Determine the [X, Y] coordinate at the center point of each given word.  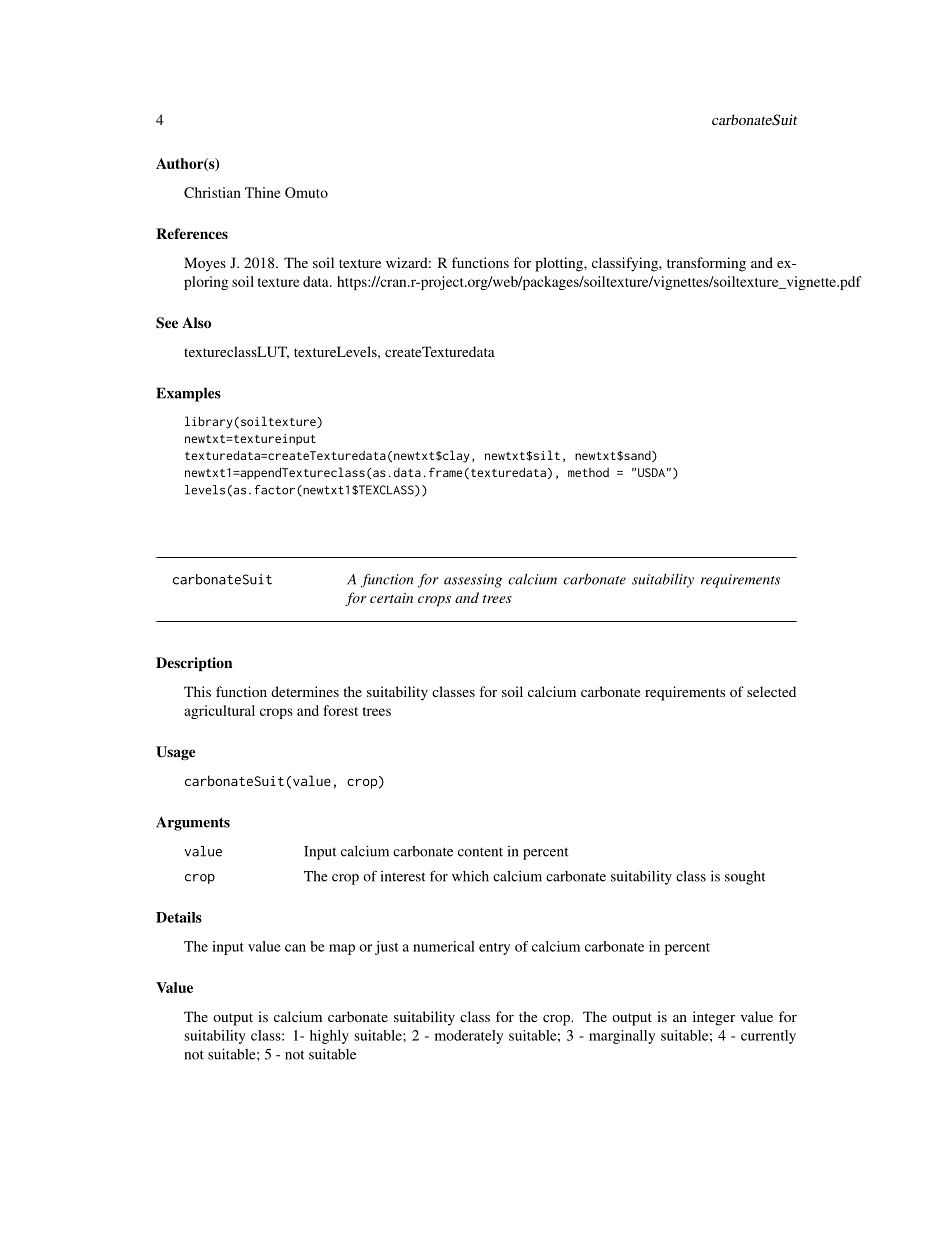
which [470, 876]
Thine [263, 192]
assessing [473, 581]
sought [745, 877]
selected [771, 691]
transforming [706, 264]
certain [391, 598]
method [588, 472]
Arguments [193, 823]
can [295, 948]
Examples [189, 394]
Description [194, 664]
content [480, 852]
